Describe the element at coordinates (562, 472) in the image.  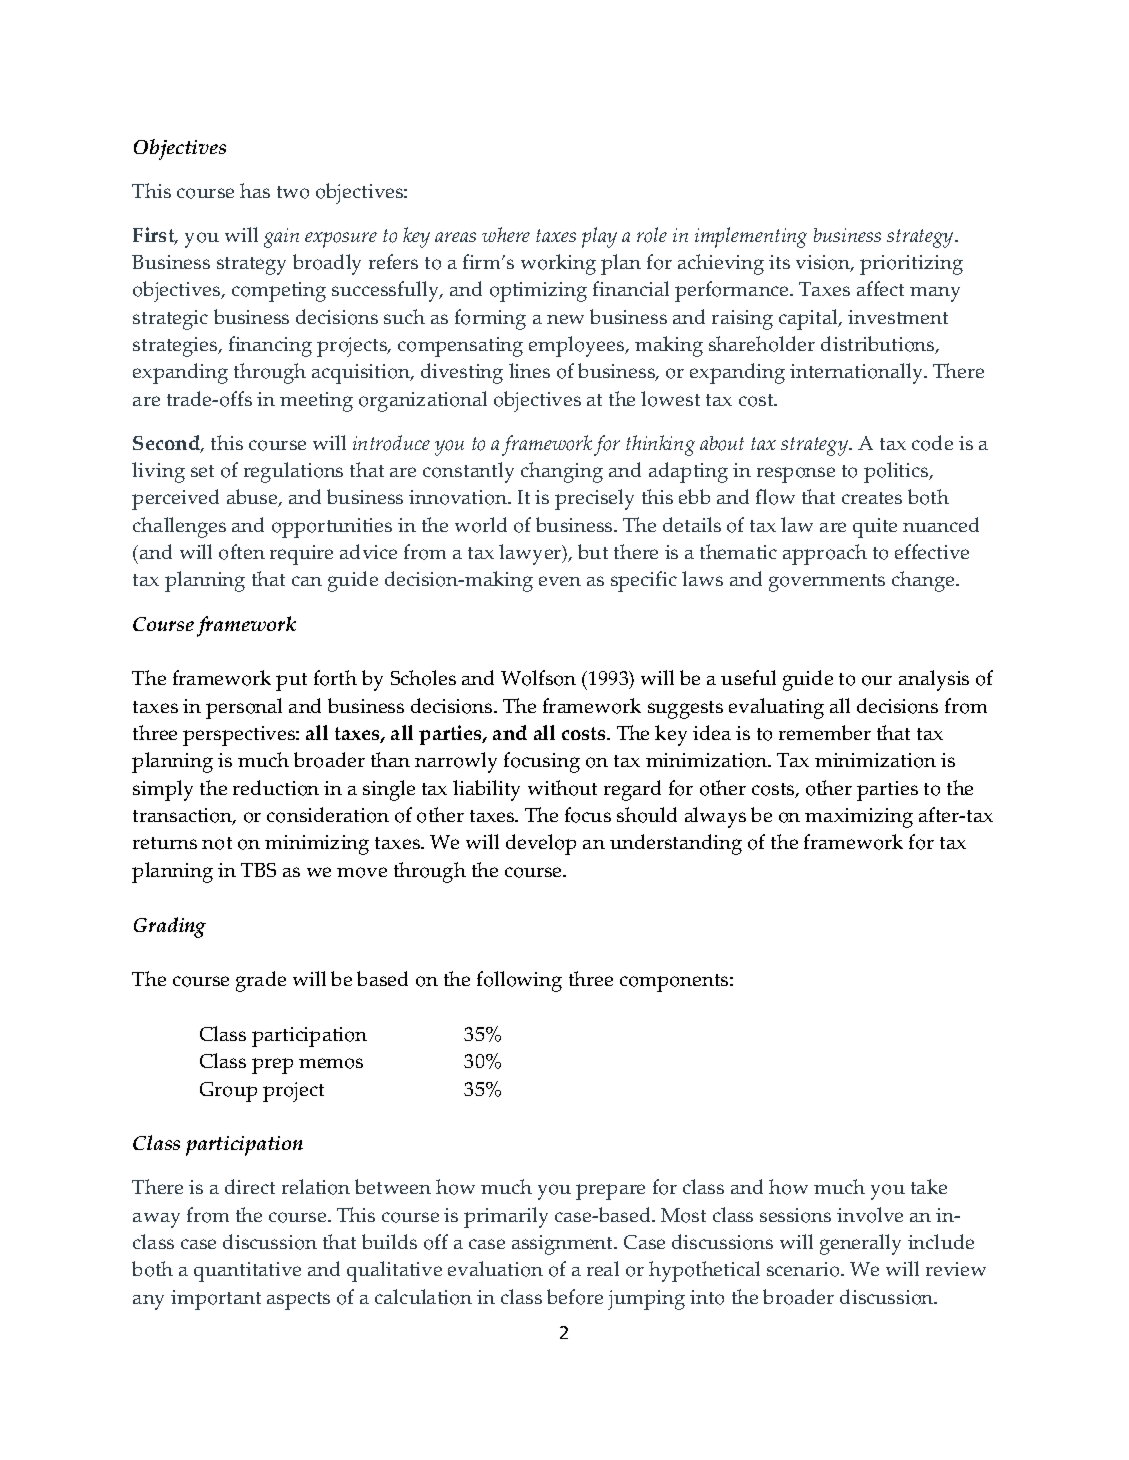
I see `changing` at that location.
